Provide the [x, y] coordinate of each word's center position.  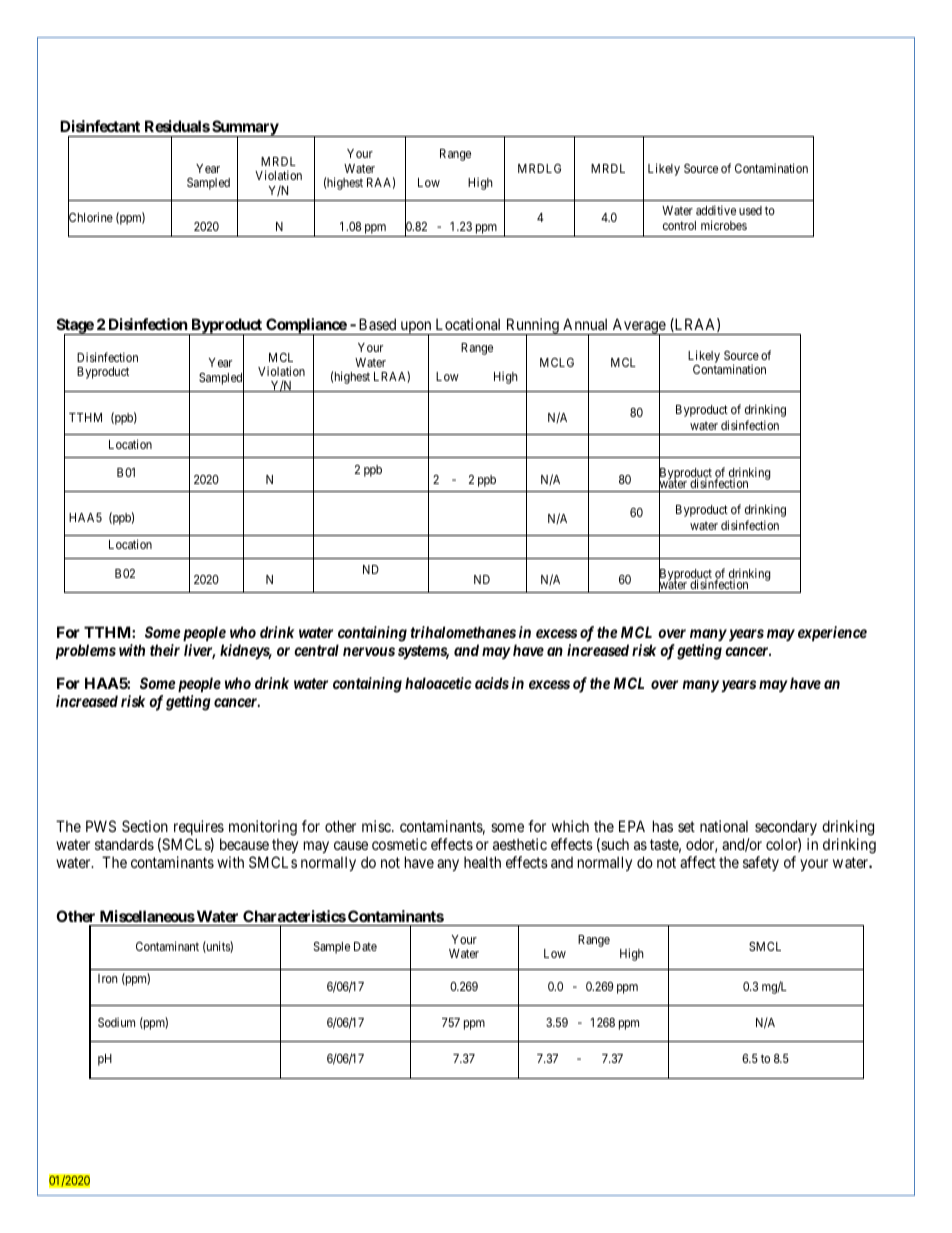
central [316, 650]
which [570, 826]
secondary [786, 827]
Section [145, 826]
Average [639, 327]
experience [832, 633]
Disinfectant [100, 126]
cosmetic [399, 844]
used [750, 210]
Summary [245, 129]
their [165, 650]
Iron [108, 978]
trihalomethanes [463, 632]
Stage [76, 327]
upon [416, 328]
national [724, 826]
